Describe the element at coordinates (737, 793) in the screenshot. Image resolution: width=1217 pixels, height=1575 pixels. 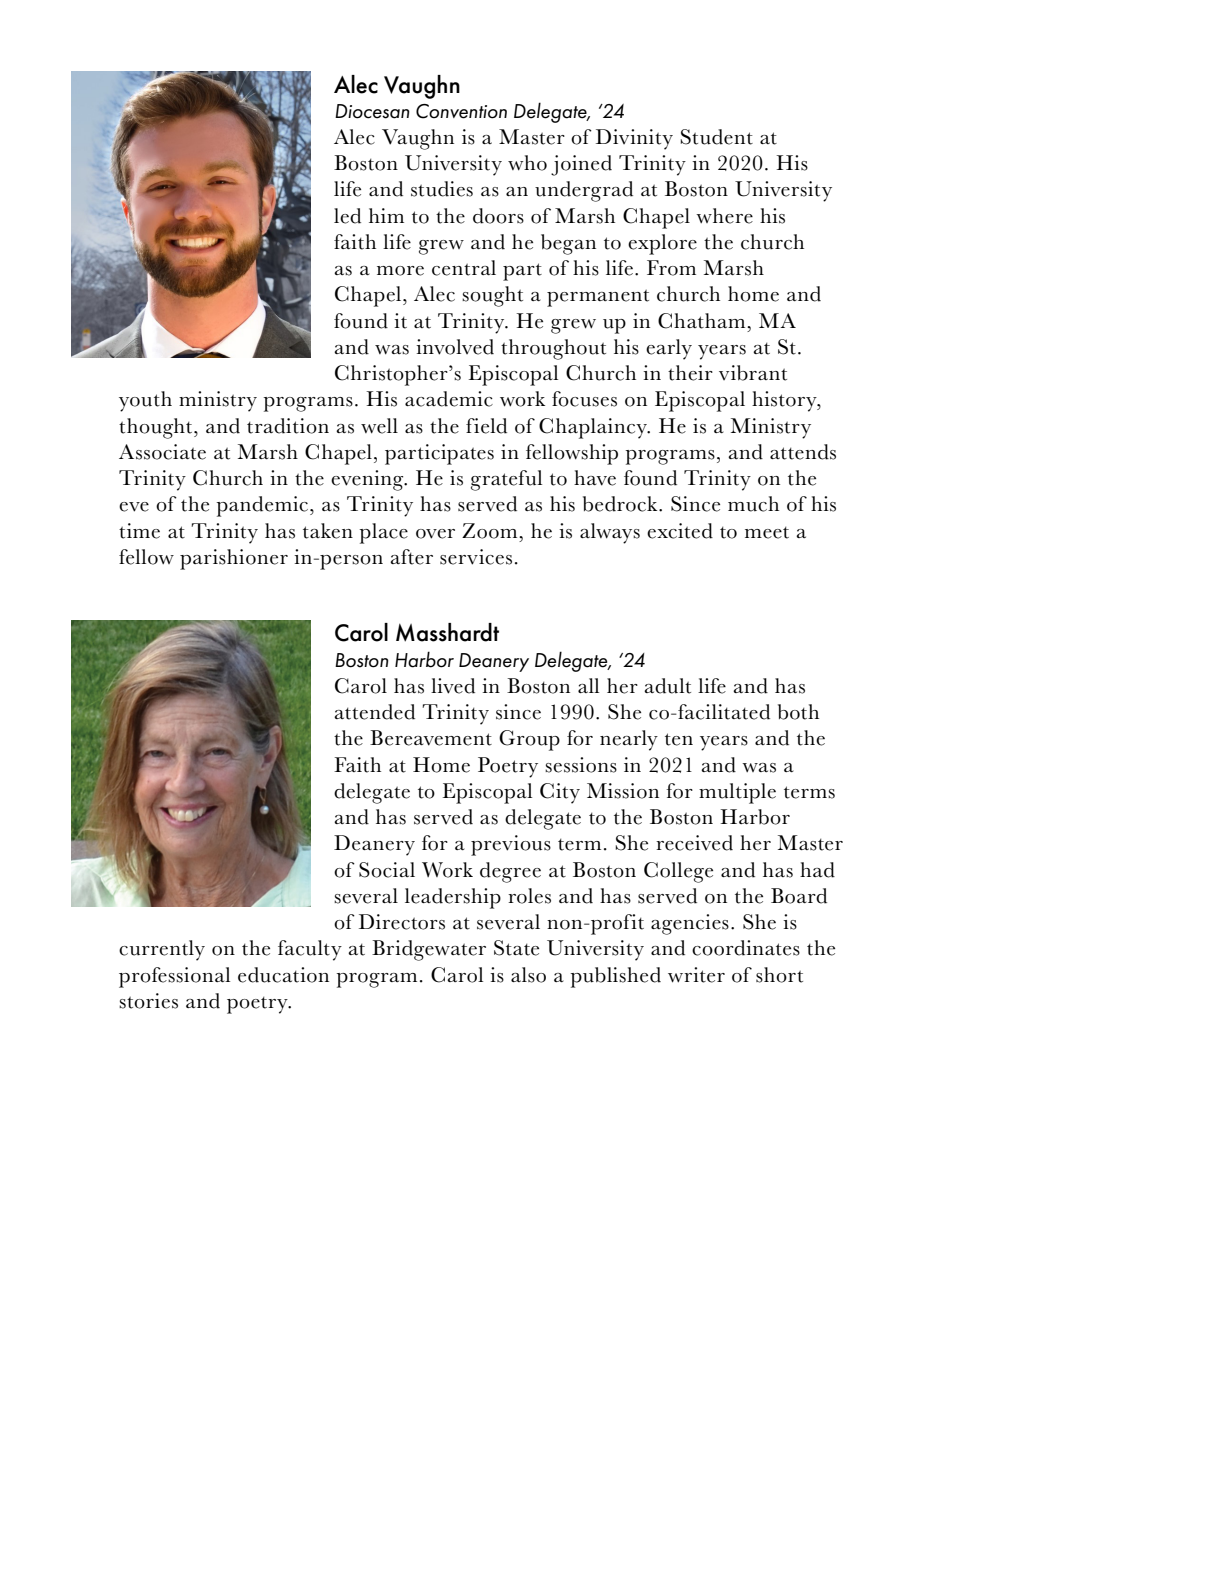
I see `multiple` at that location.
